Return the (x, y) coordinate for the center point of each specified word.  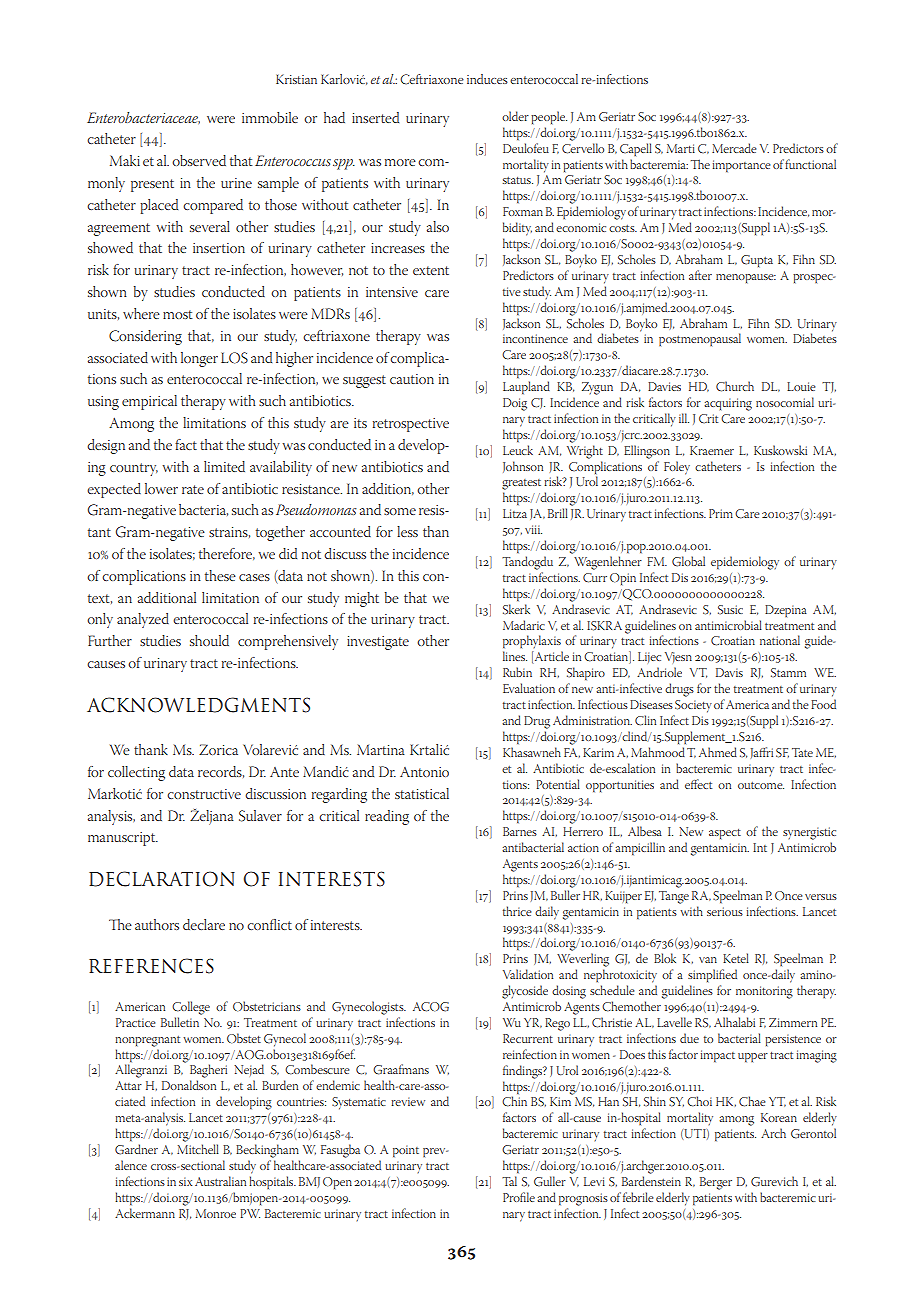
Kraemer (712, 450)
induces (487, 79)
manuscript (123, 839)
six (185, 1182)
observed (199, 160)
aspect (725, 834)
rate (193, 489)
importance (741, 166)
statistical (422, 793)
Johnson (523, 467)
